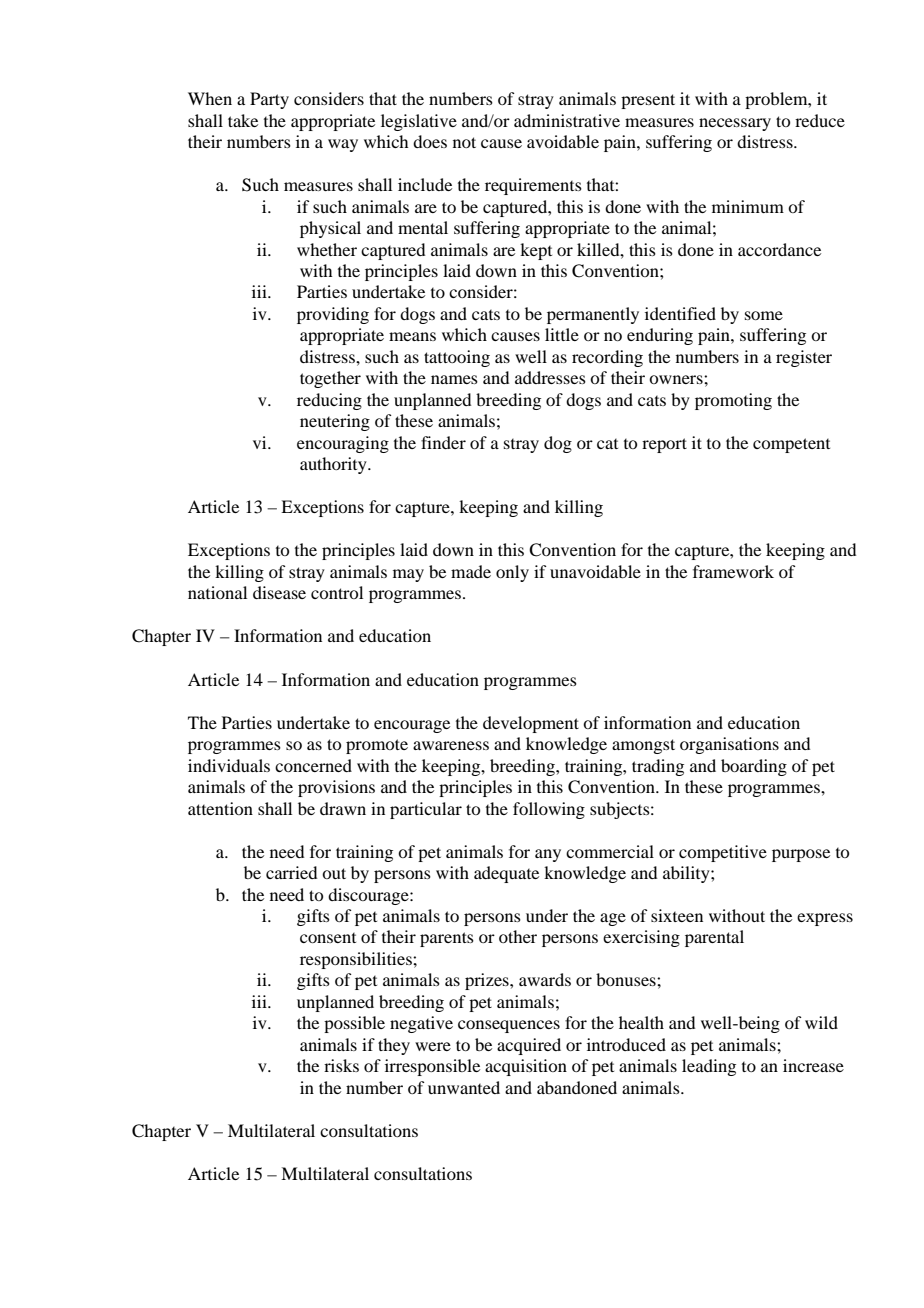 The height and width of the screenshot is (1308, 924). I want to click on risks, so click(341, 1065).
